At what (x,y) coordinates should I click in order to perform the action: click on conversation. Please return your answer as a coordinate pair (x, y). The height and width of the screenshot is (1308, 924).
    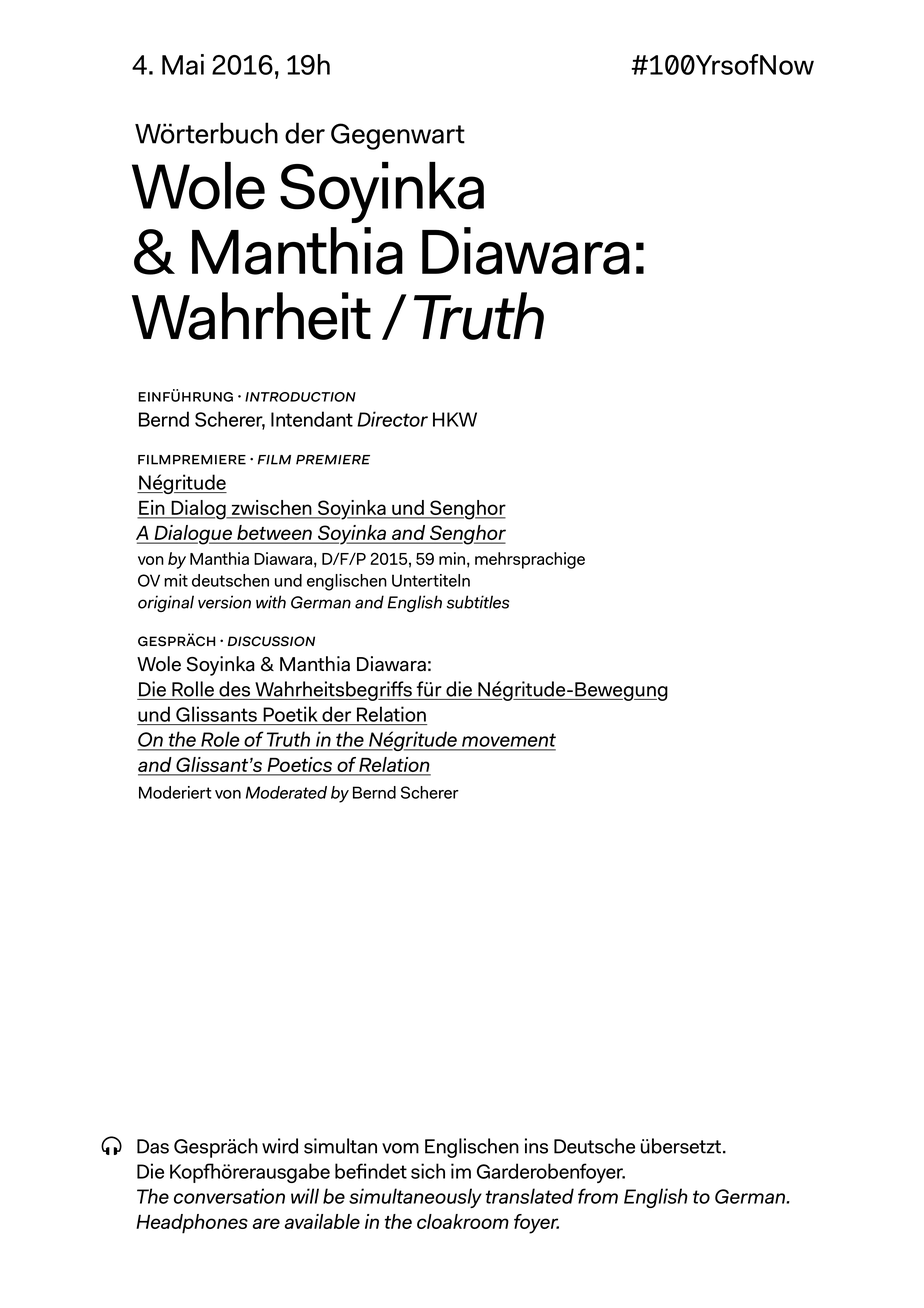
    Looking at the image, I should click on (229, 1196).
